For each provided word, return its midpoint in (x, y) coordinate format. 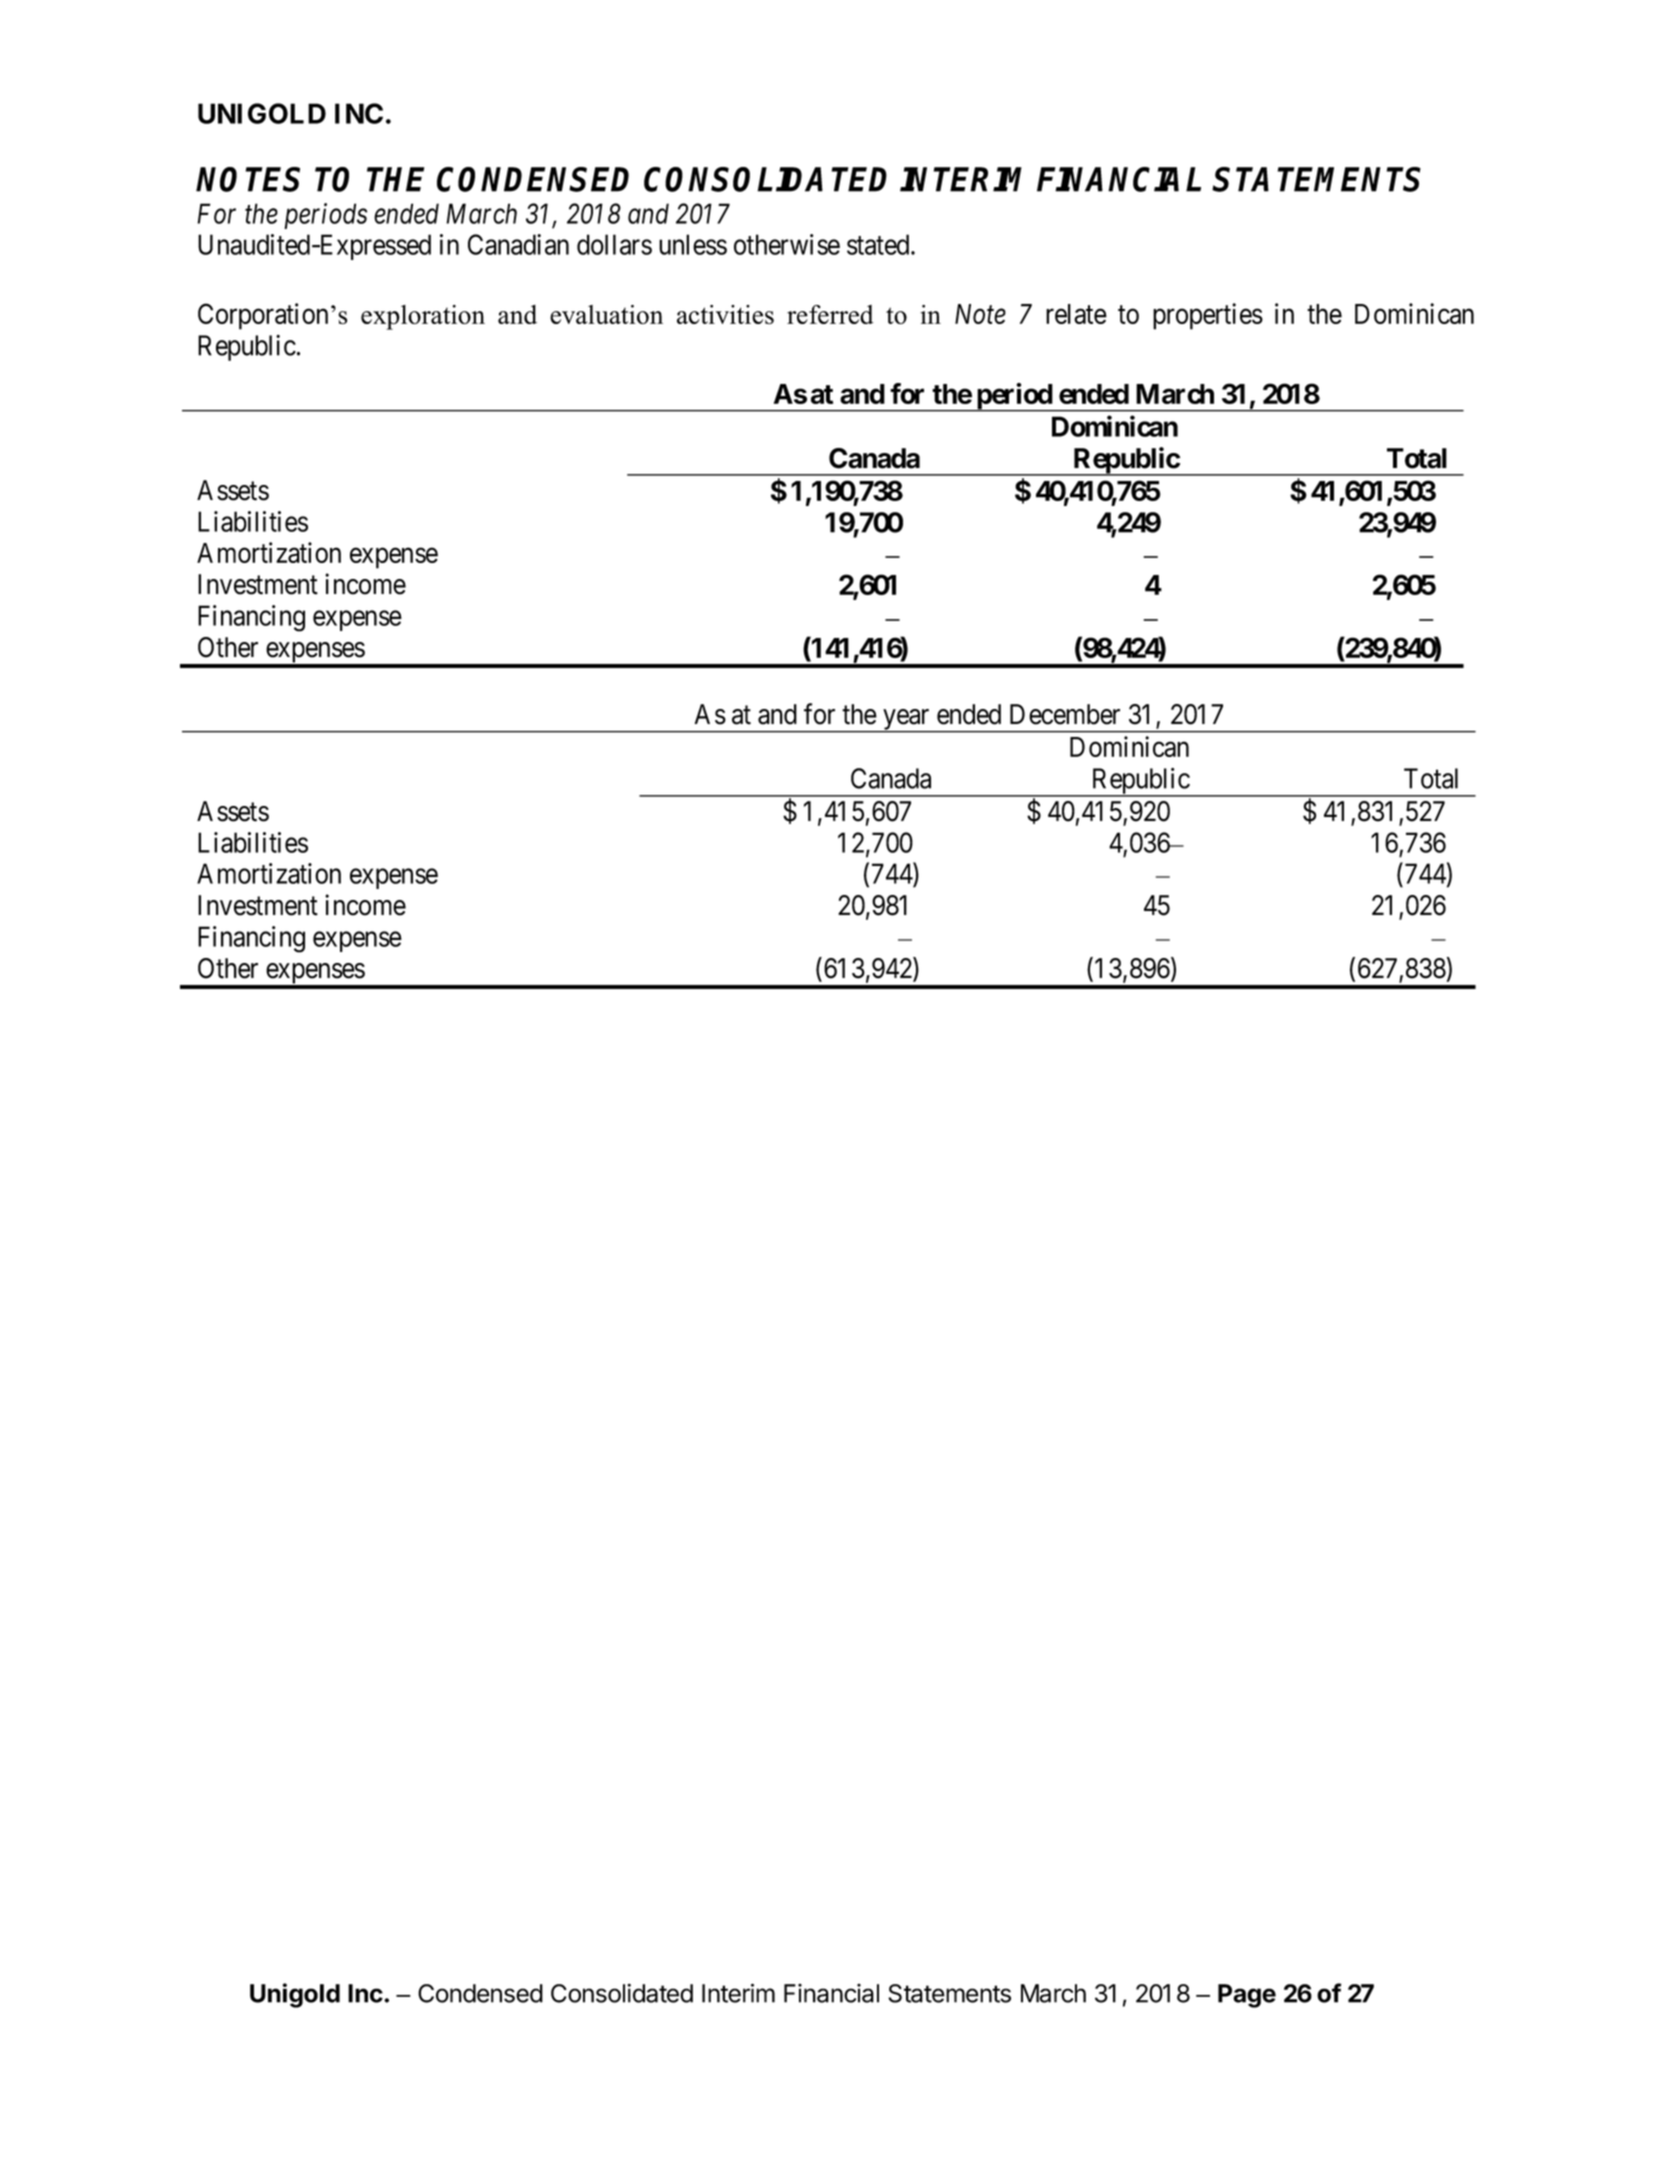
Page (1247, 1996)
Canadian (518, 244)
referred (830, 314)
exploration (423, 317)
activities (725, 314)
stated (879, 244)
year (906, 720)
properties (1208, 316)
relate (1076, 314)
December (1065, 714)
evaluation (606, 314)
